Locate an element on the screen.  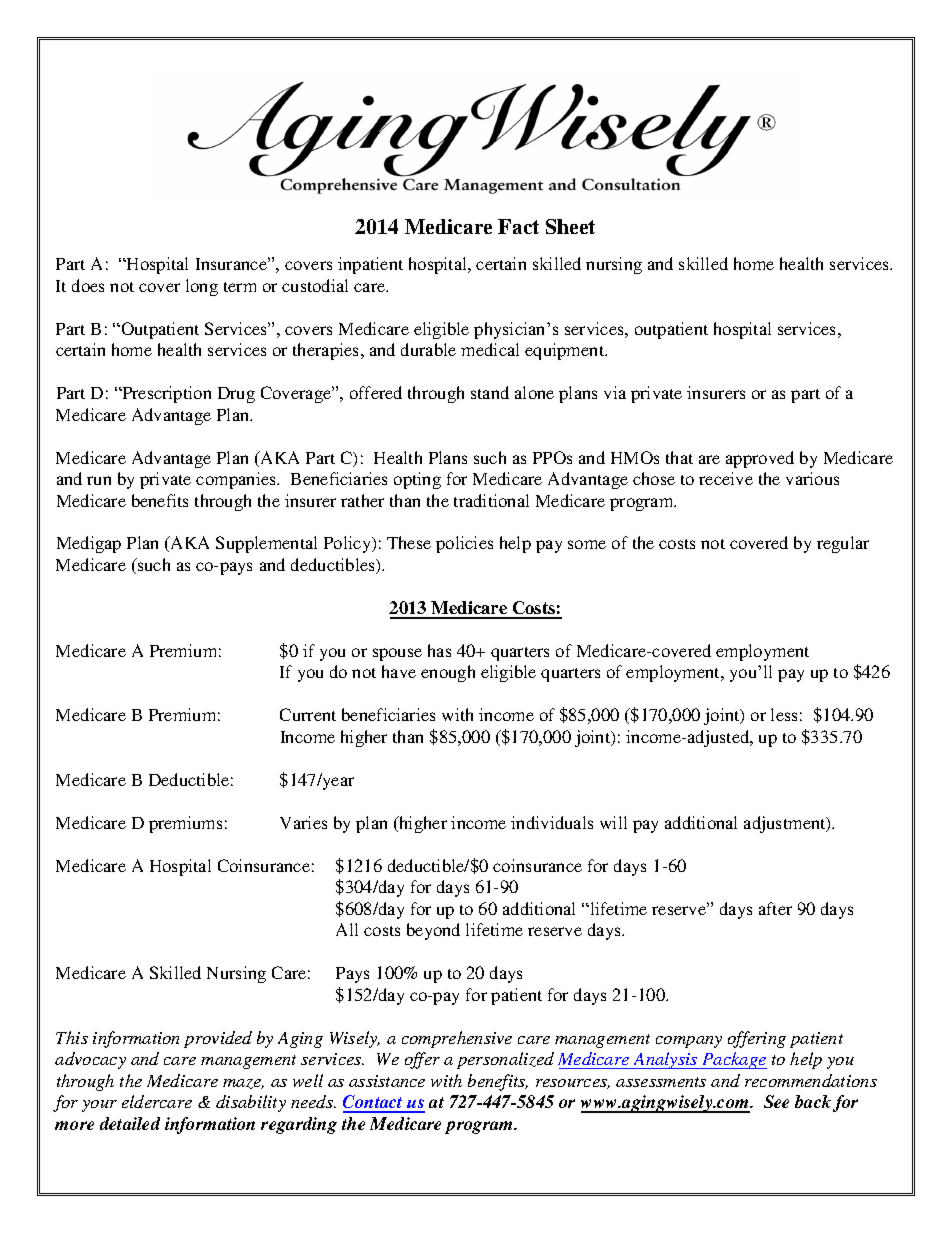
detailed is located at coordinates (130, 1123).
